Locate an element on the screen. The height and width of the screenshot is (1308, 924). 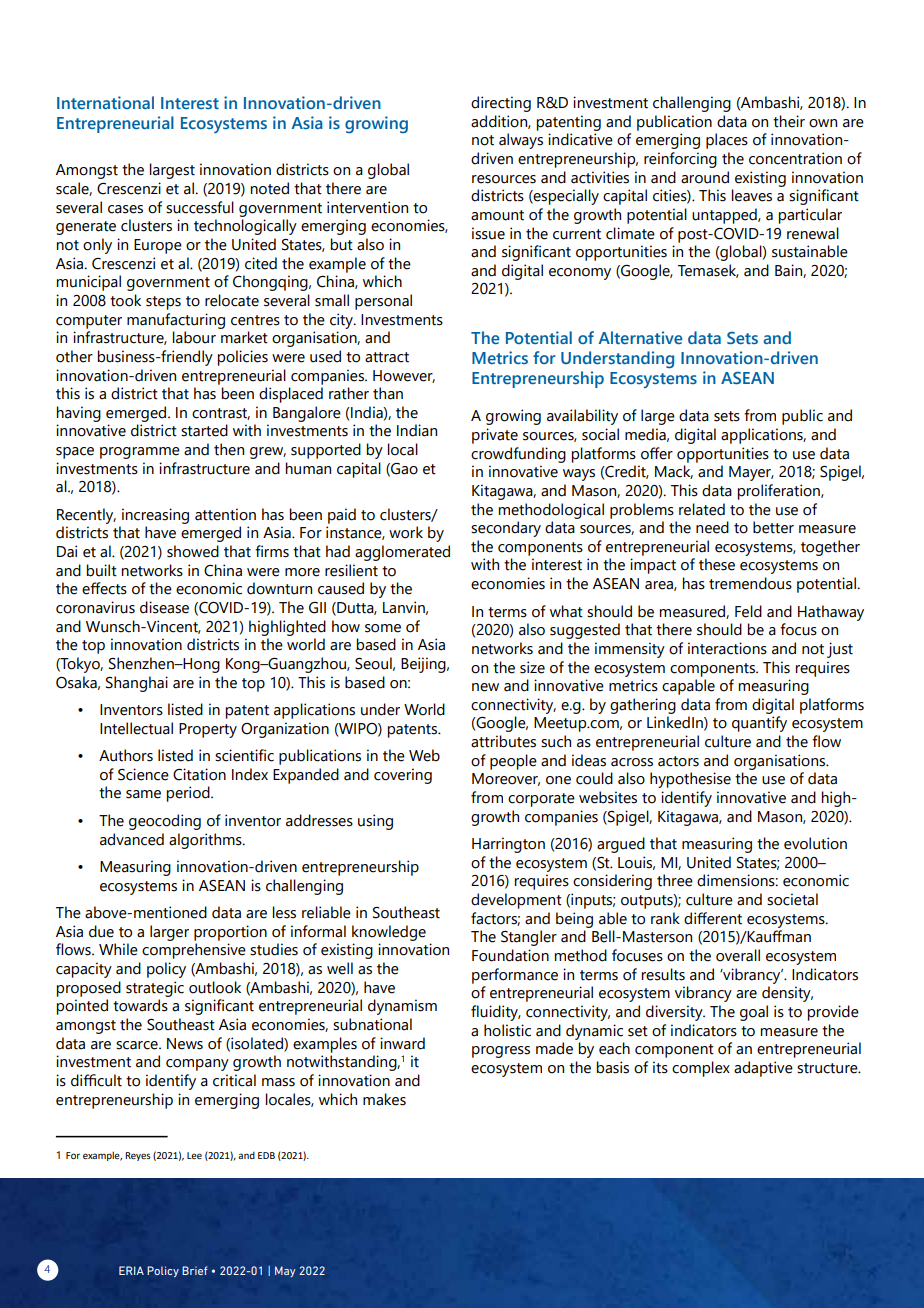
size is located at coordinates (532, 667).
